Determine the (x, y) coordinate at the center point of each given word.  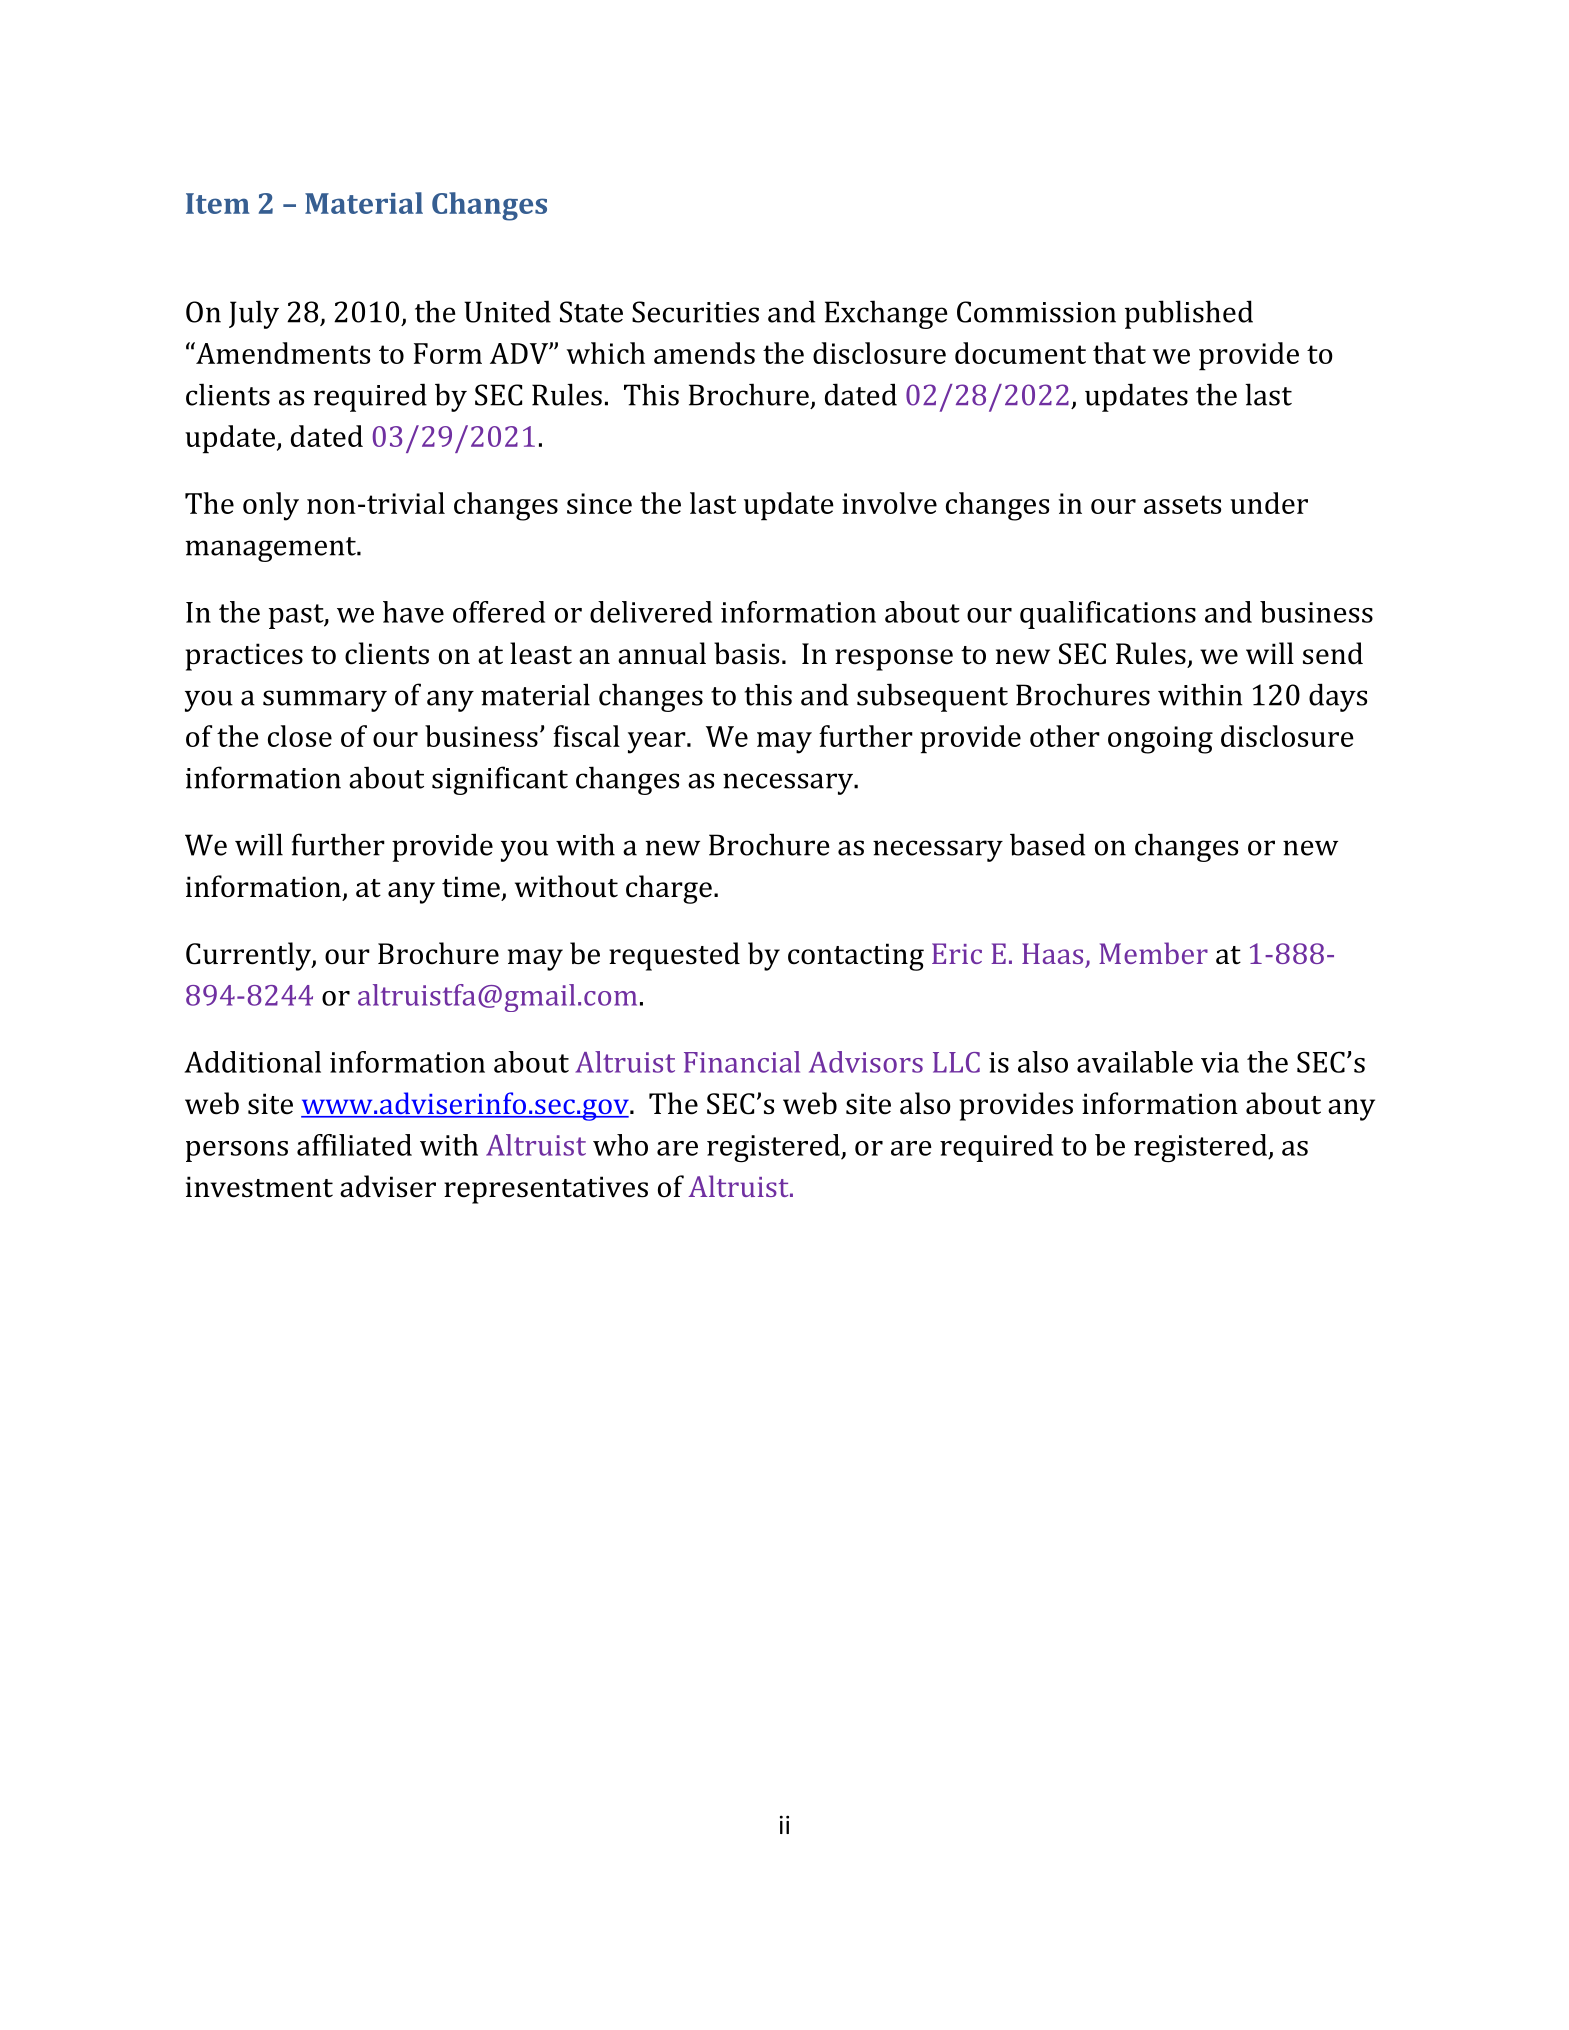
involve (889, 503)
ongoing (1160, 740)
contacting (856, 957)
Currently (249, 956)
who (620, 1145)
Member (1153, 953)
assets (1182, 504)
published (1189, 314)
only (271, 506)
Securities (695, 312)
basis (746, 653)
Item (218, 203)
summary (325, 701)
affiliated (354, 1145)
